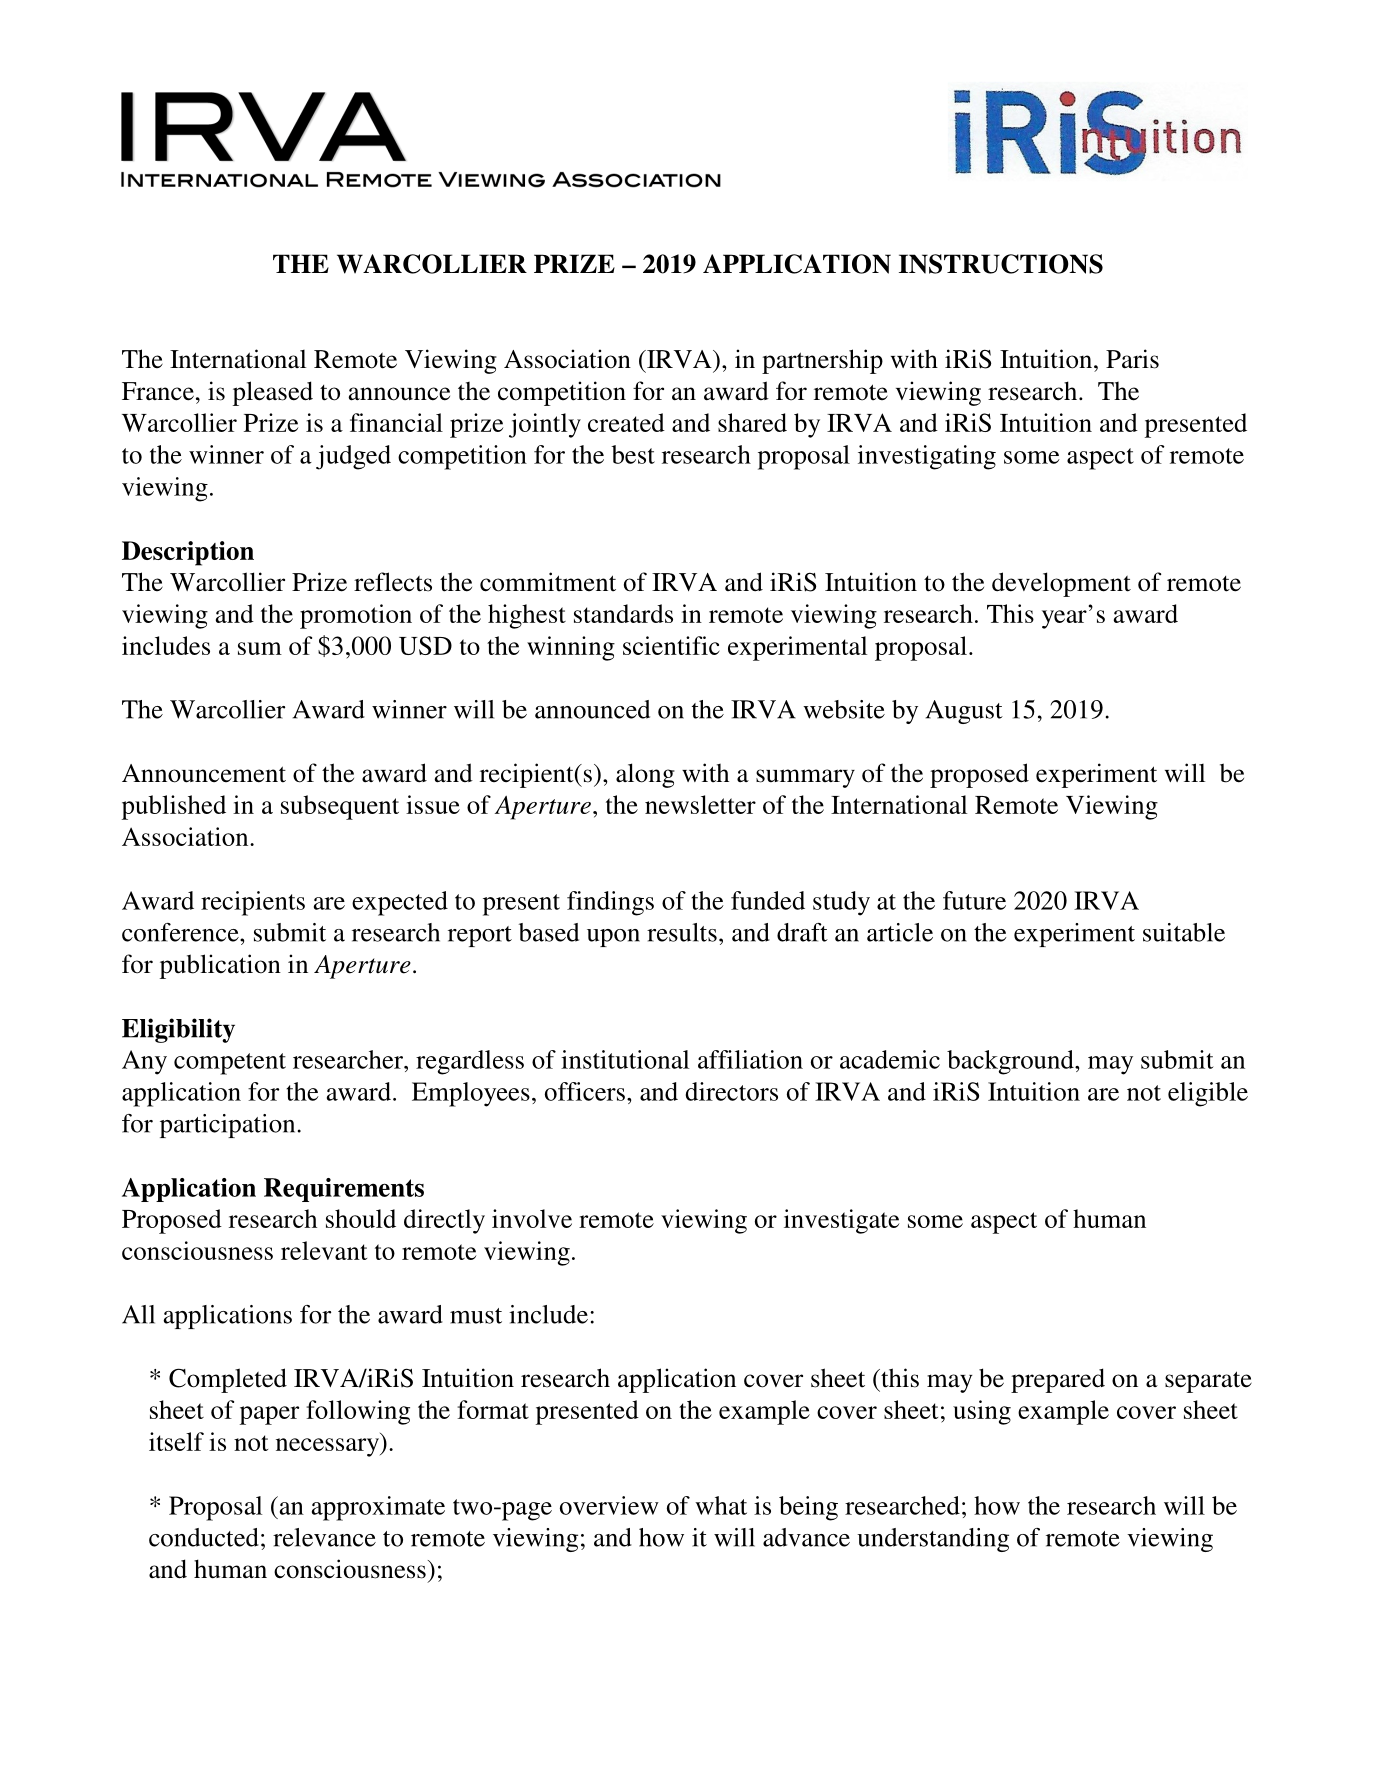 Image resolution: width=1376 pixels, height=1781 pixels. What do you see at coordinates (721, 1505) in the screenshot?
I see `what` at bounding box center [721, 1505].
